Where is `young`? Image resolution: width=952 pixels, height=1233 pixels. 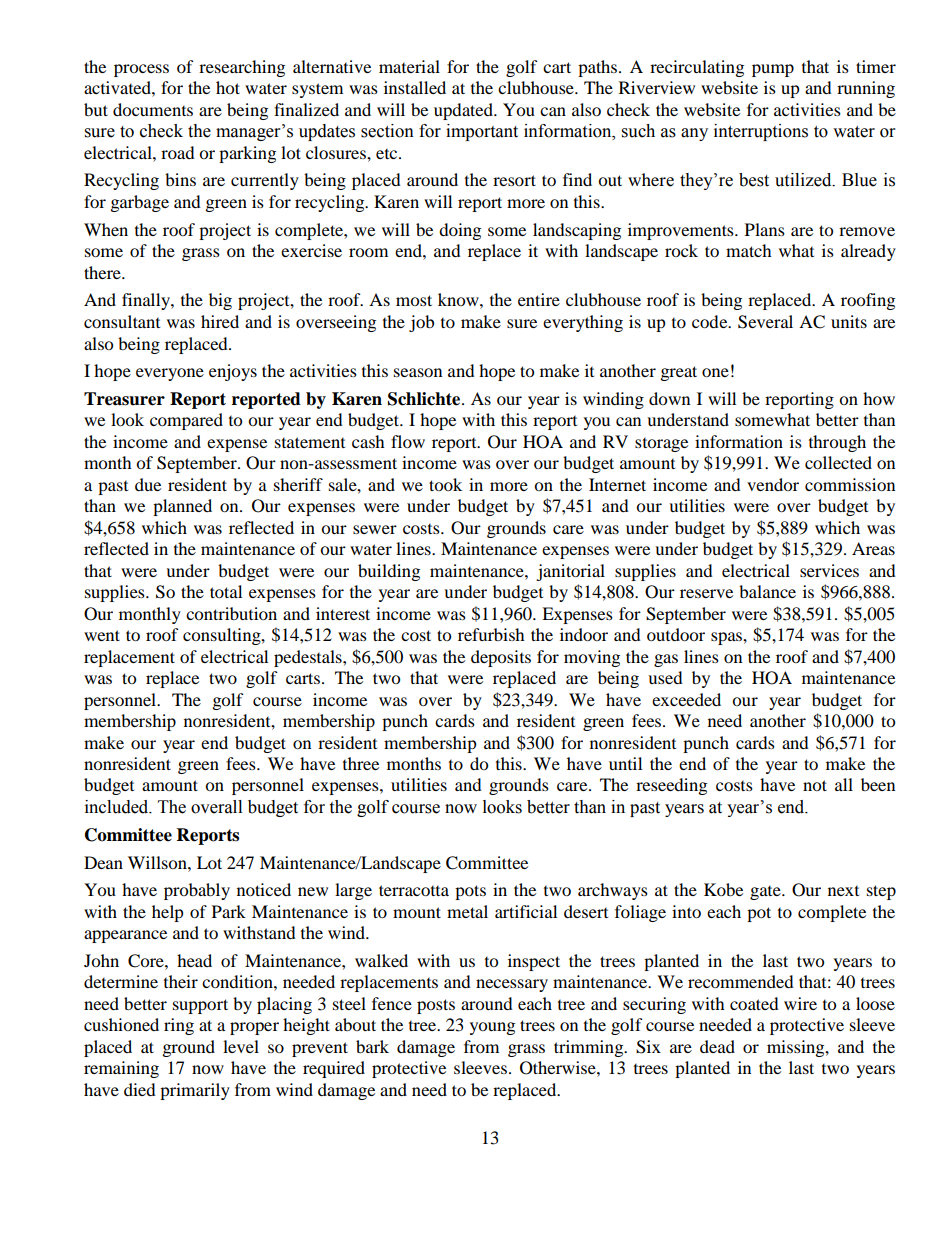
young is located at coordinates (492, 1028).
